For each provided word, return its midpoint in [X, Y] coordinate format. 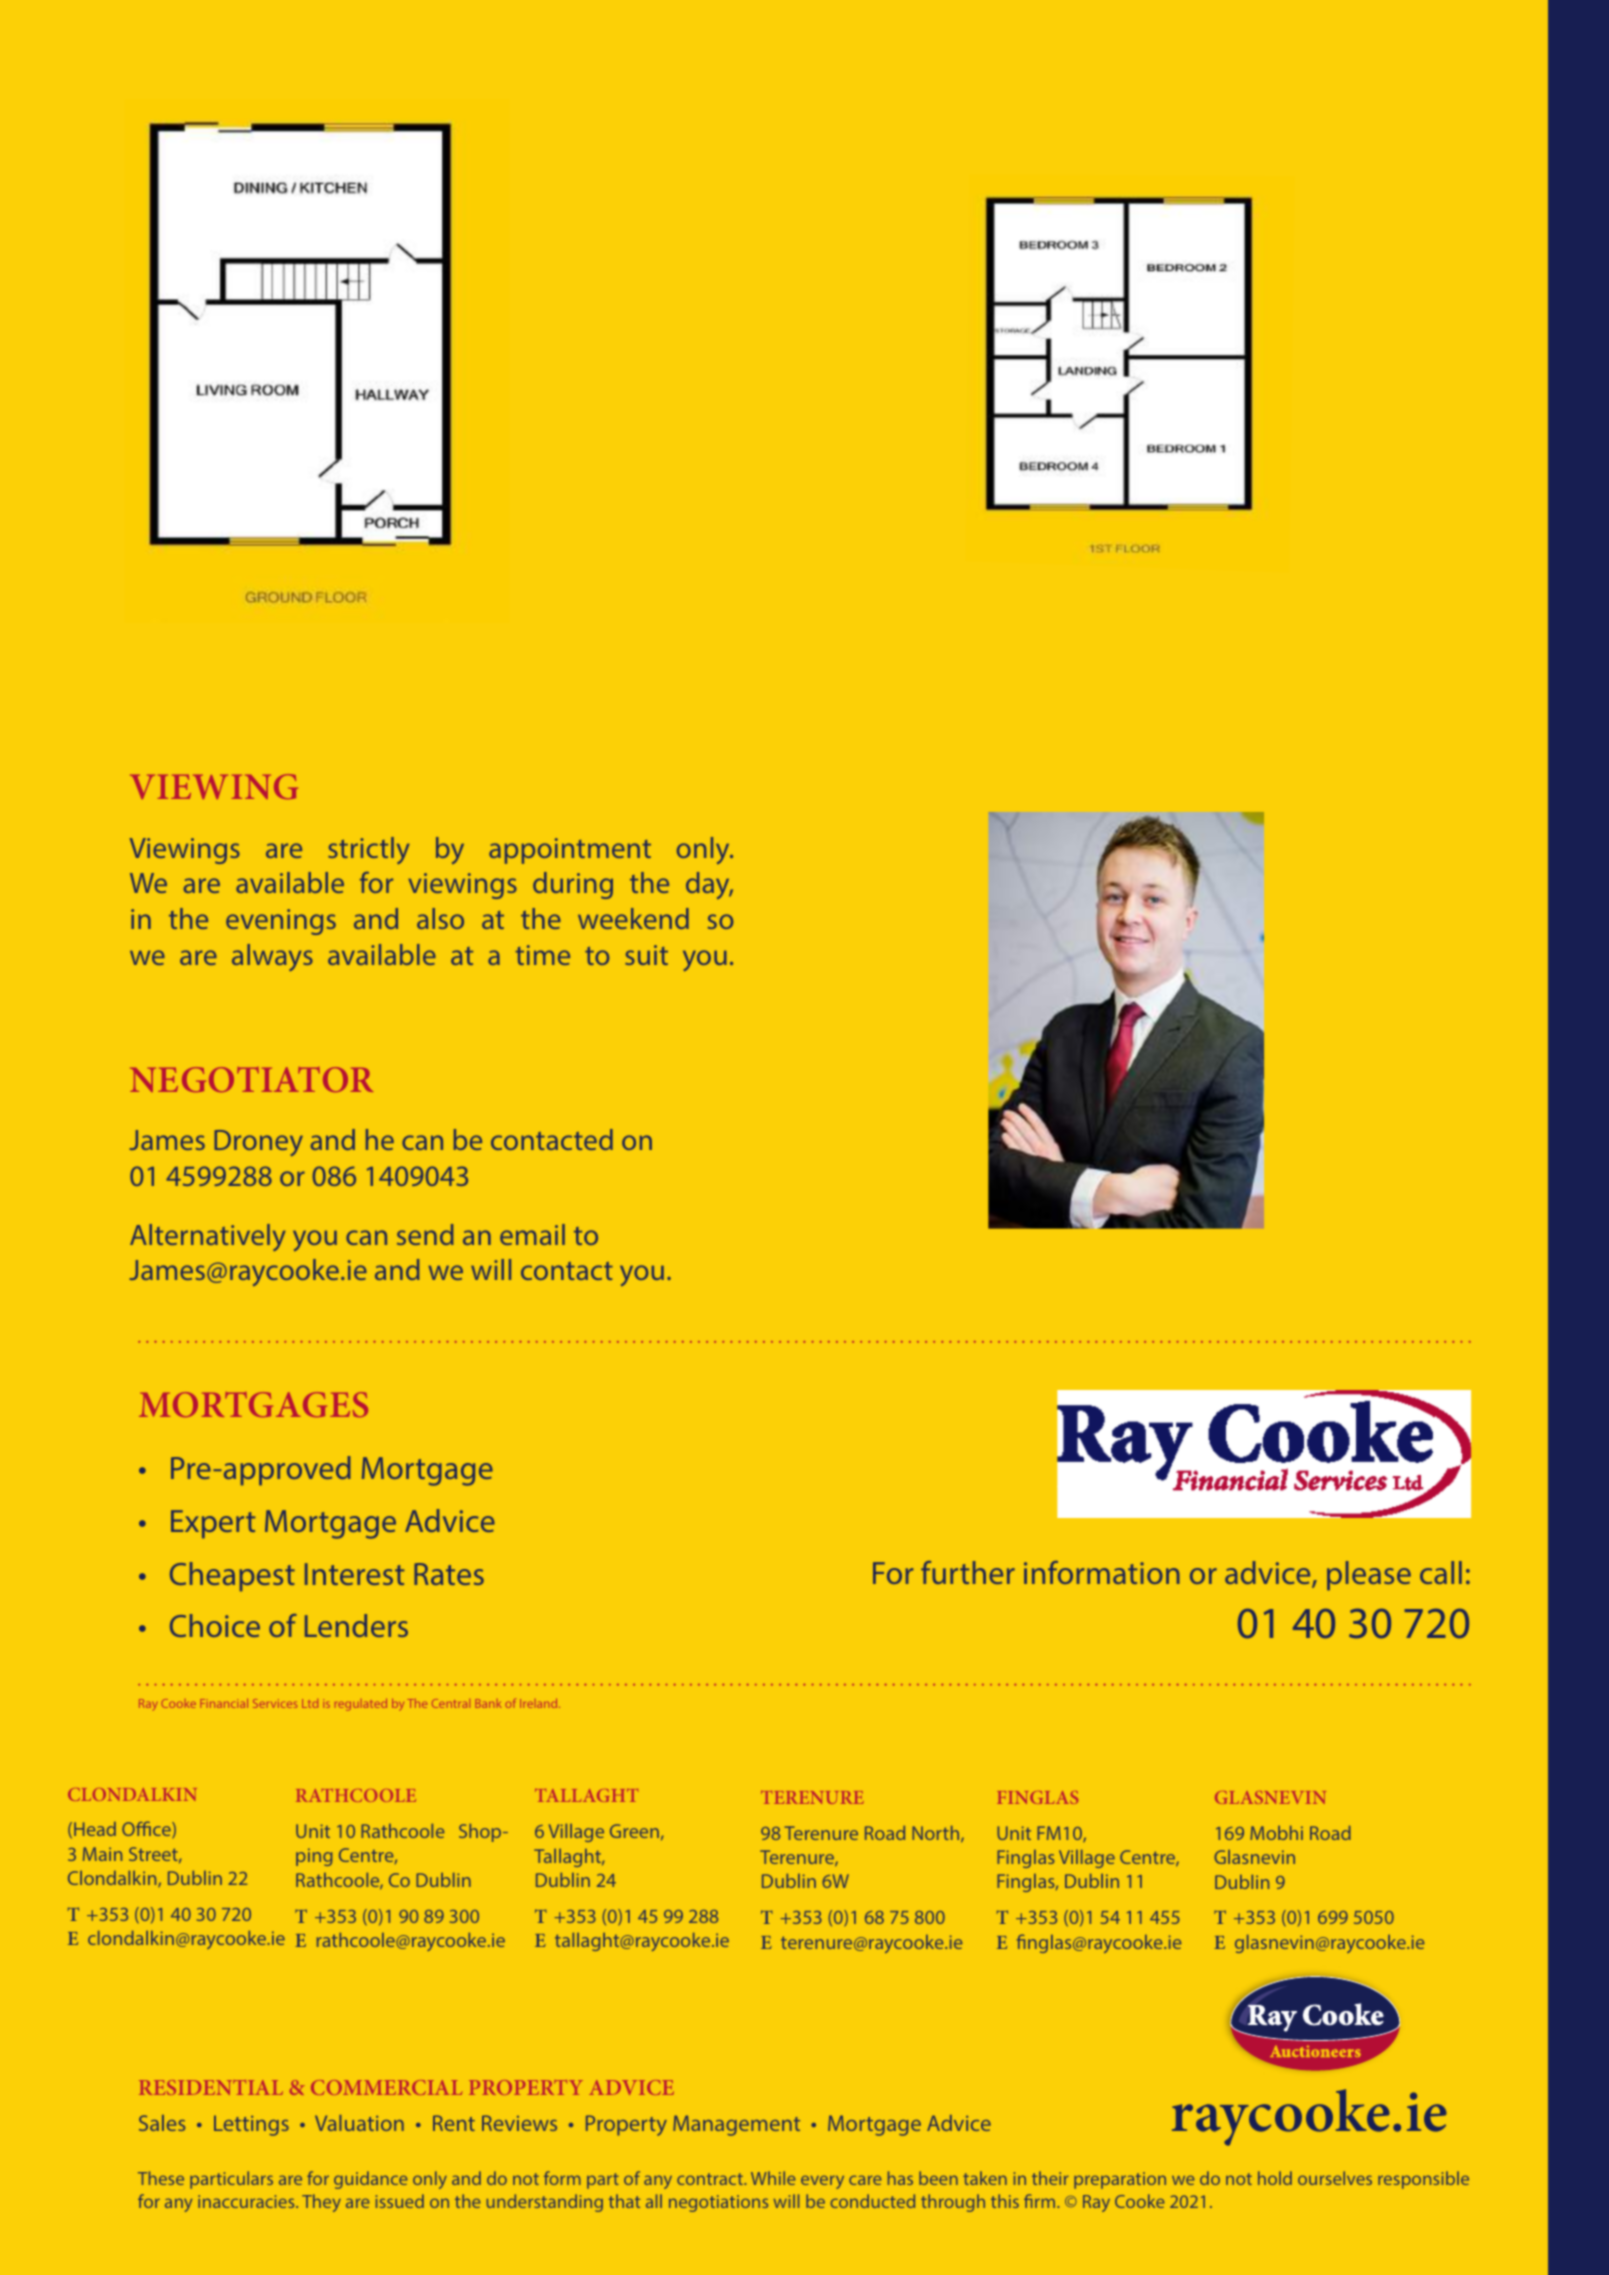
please [1369, 1575]
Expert [213, 1524]
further [968, 1572]
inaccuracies [247, 2201]
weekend [633, 918]
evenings [281, 922]
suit [646, 955]
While [773, 2178]
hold [1275, 2178]
